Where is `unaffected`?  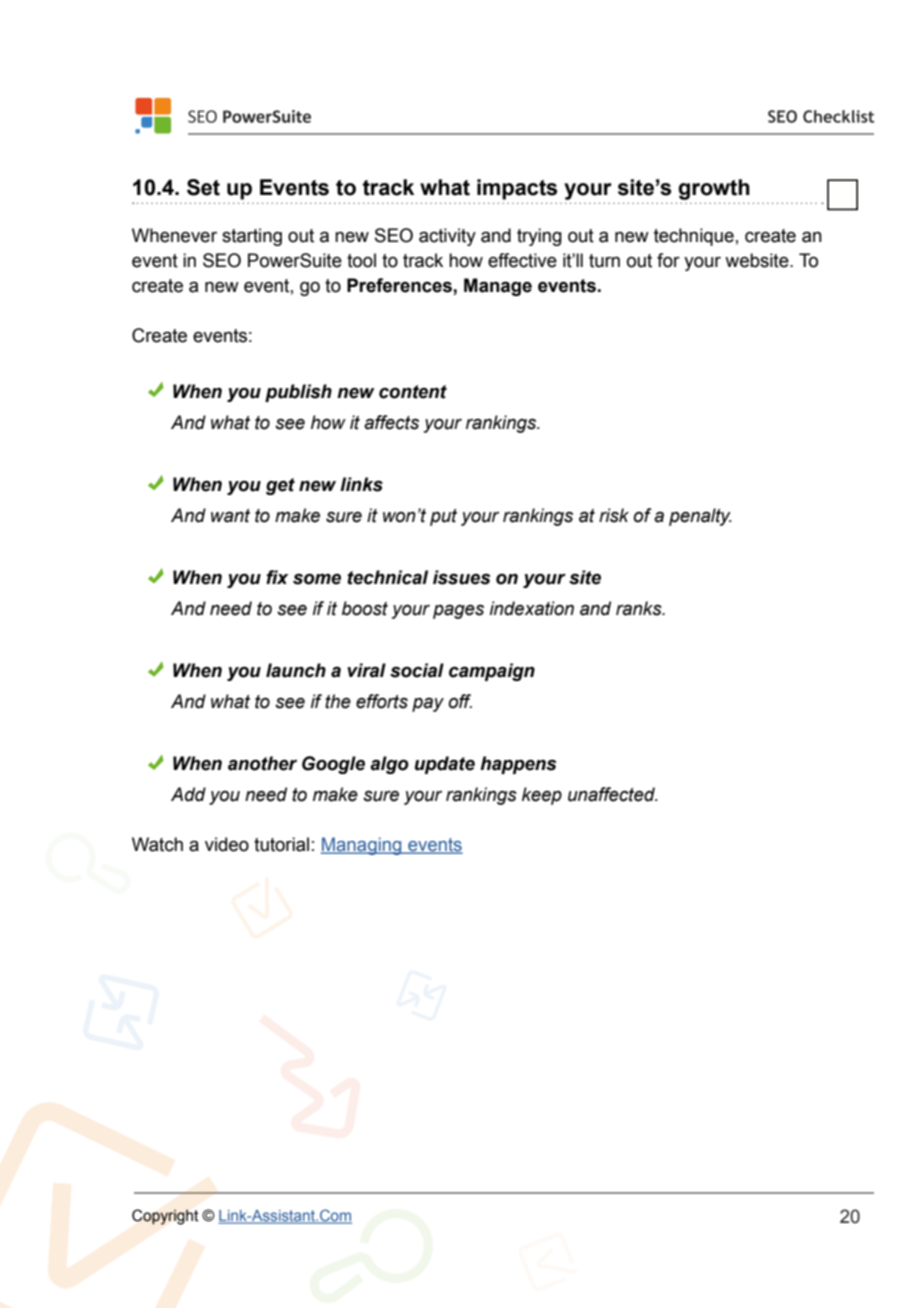
unaffected is located at coordinates (612, 794).
